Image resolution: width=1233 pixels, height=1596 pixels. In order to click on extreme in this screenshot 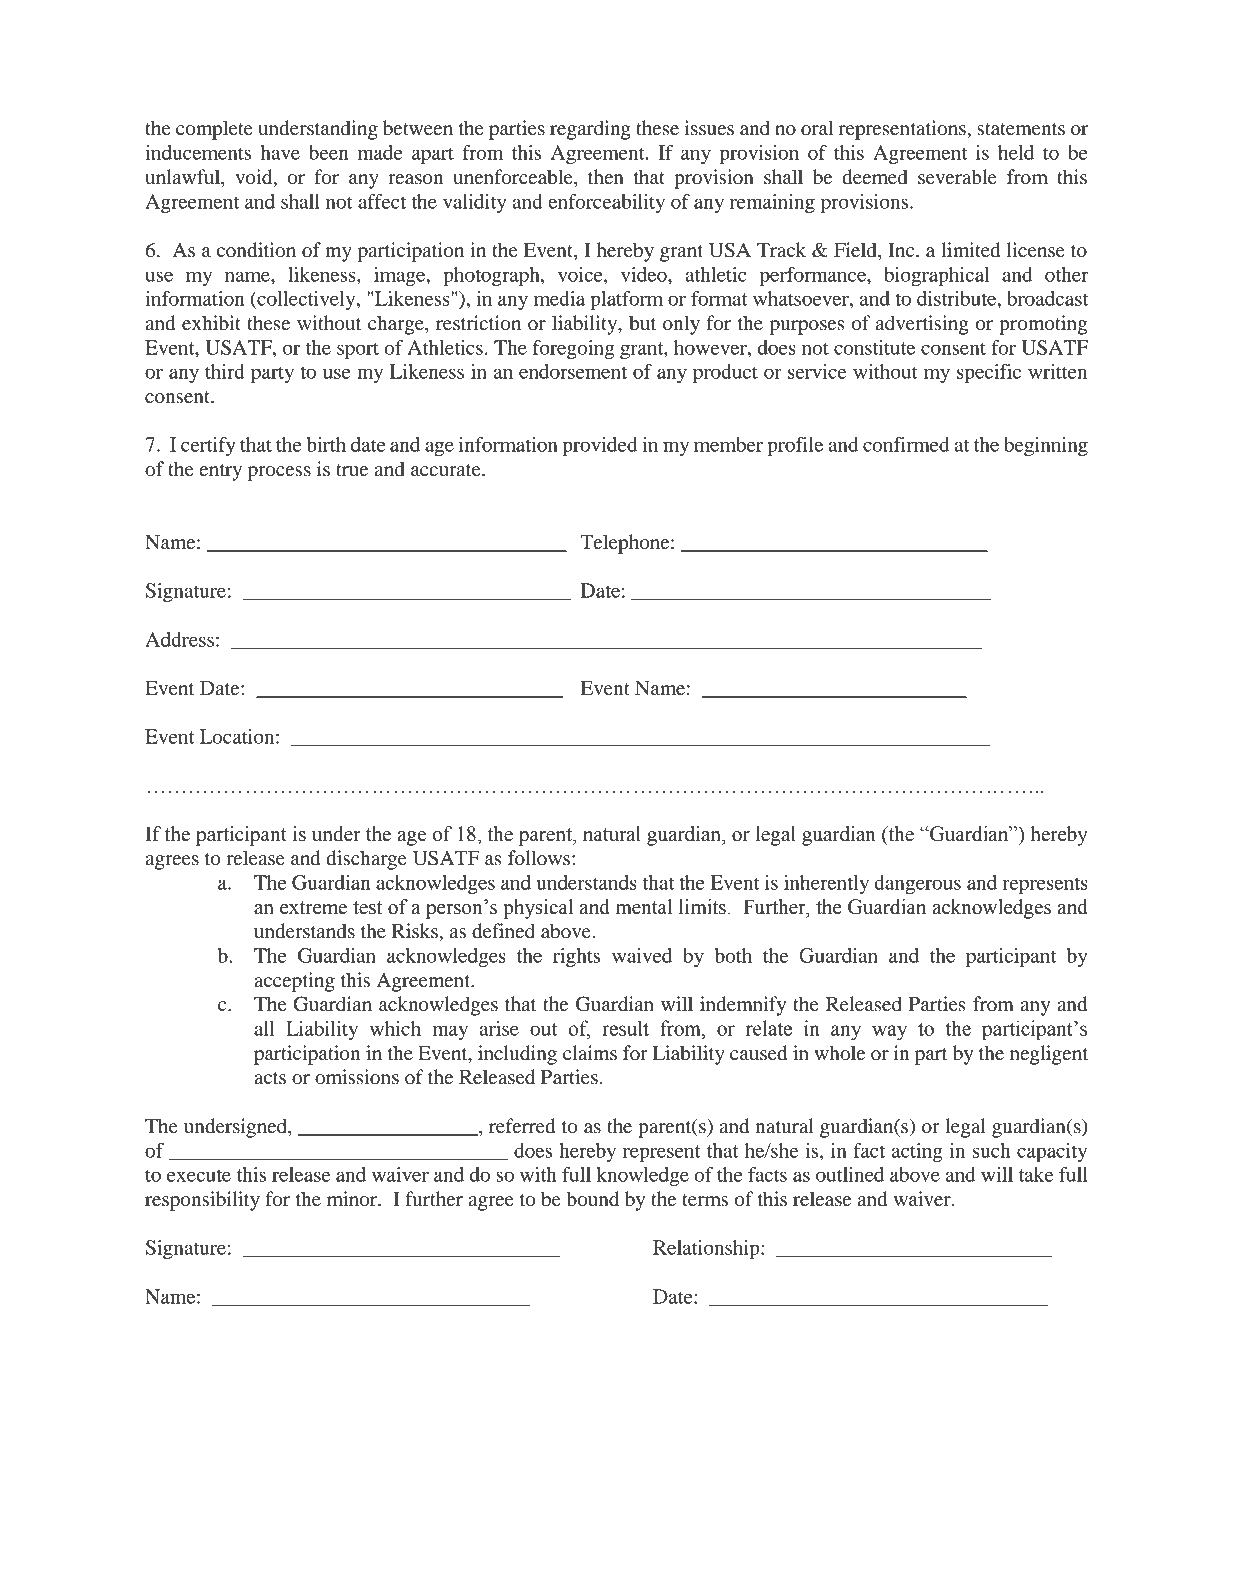, I will do `click(313, 908)`.
